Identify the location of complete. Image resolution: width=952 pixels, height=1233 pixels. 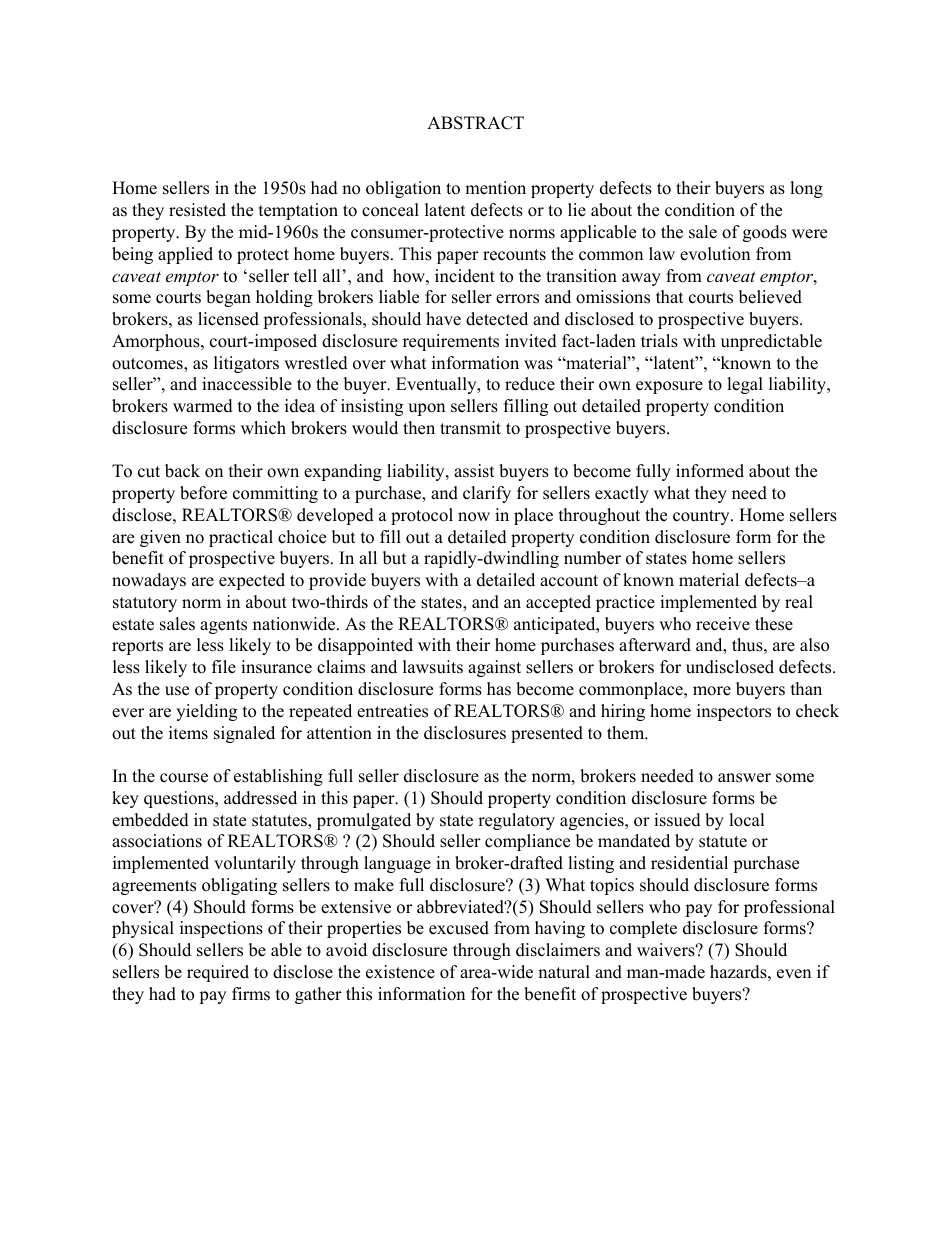
(643, 929).
